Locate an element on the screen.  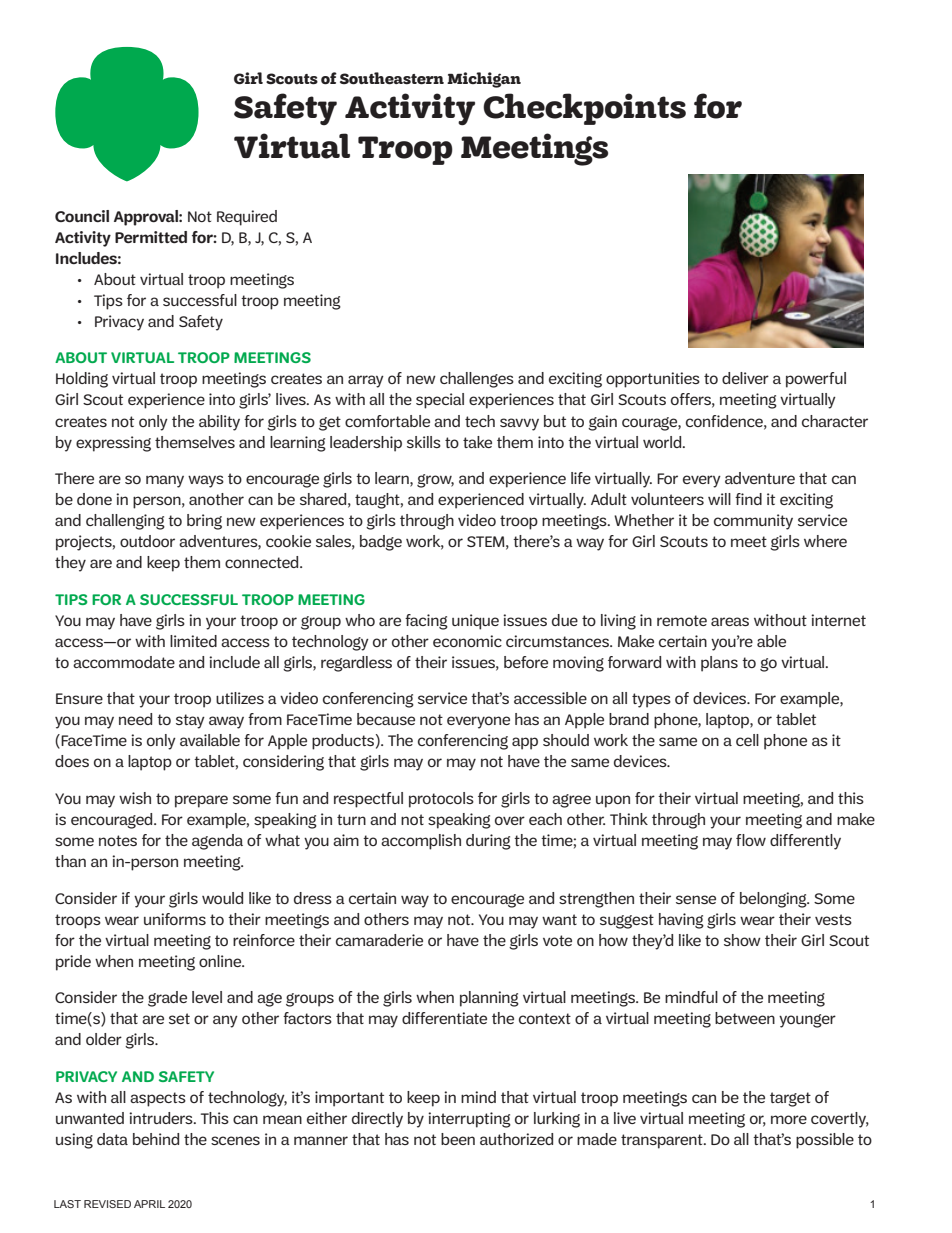
limited is located at coordinates (193, 641).
